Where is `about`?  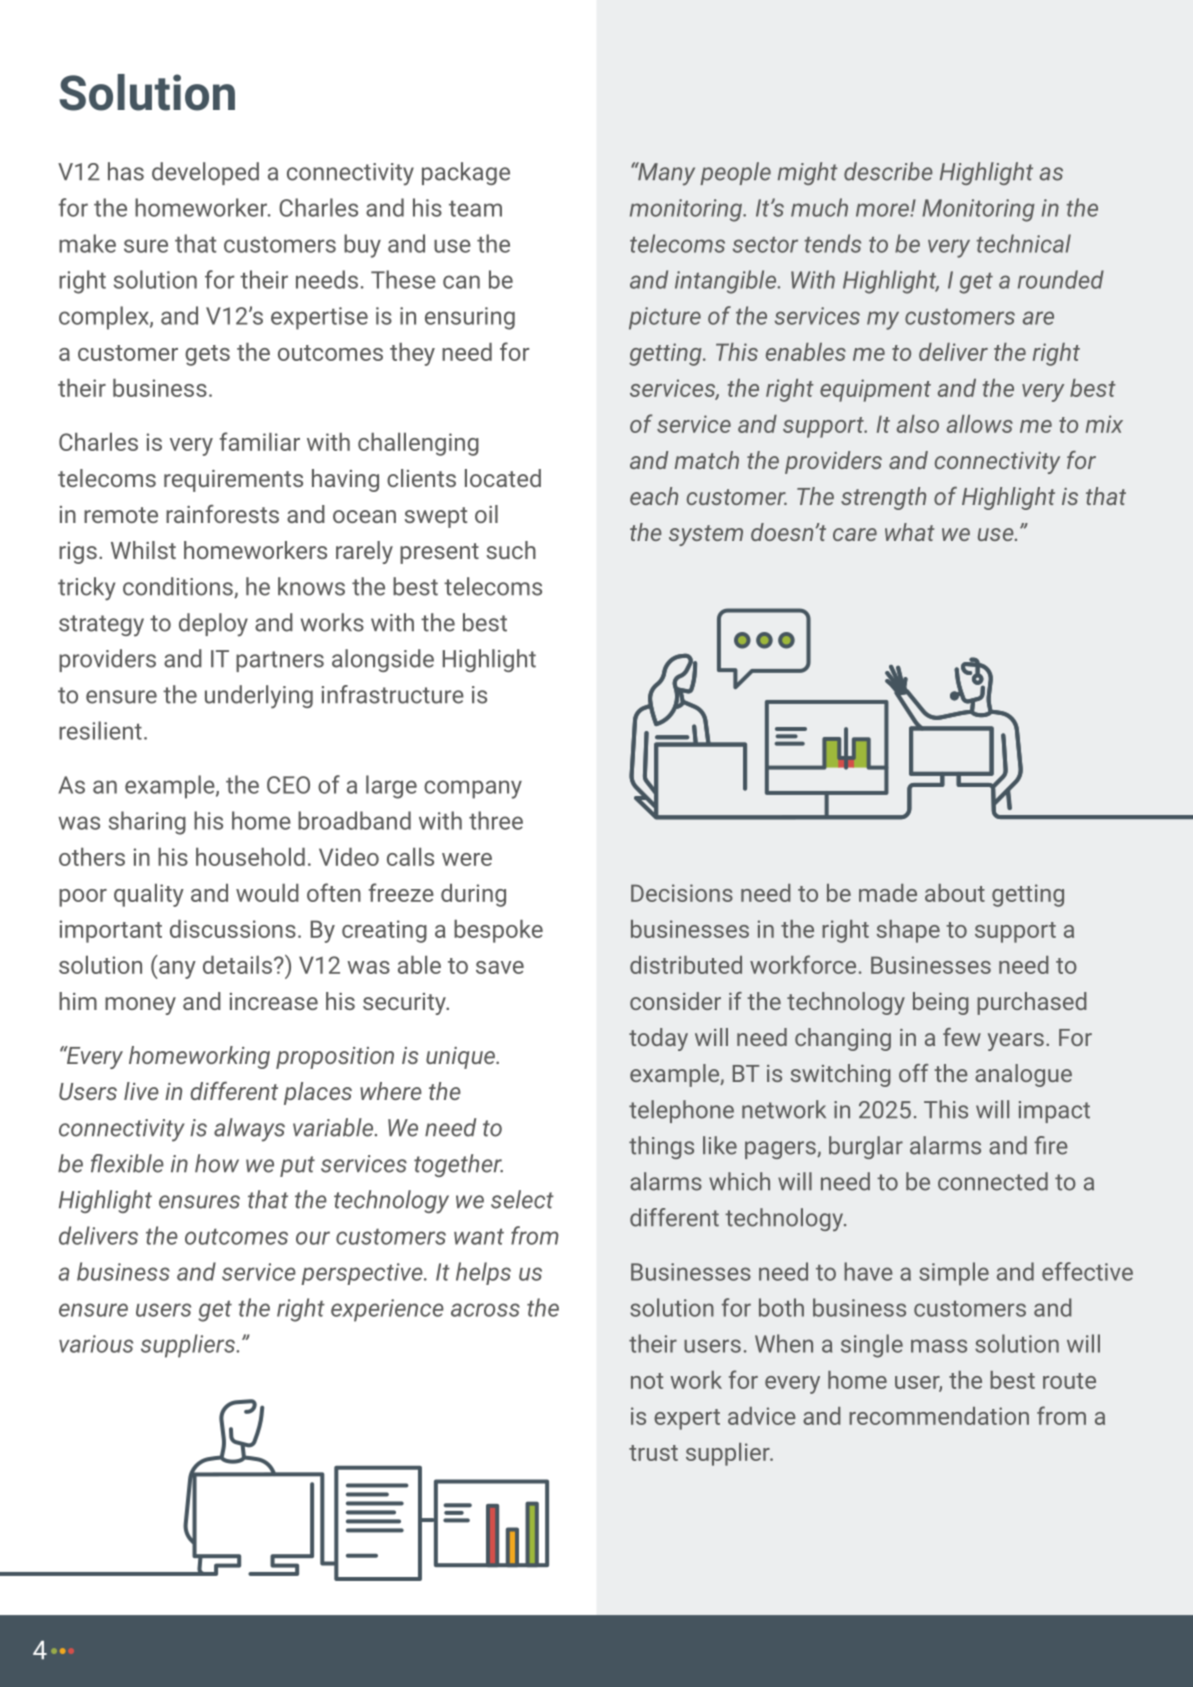
about is located at coordinates (955, 893).
